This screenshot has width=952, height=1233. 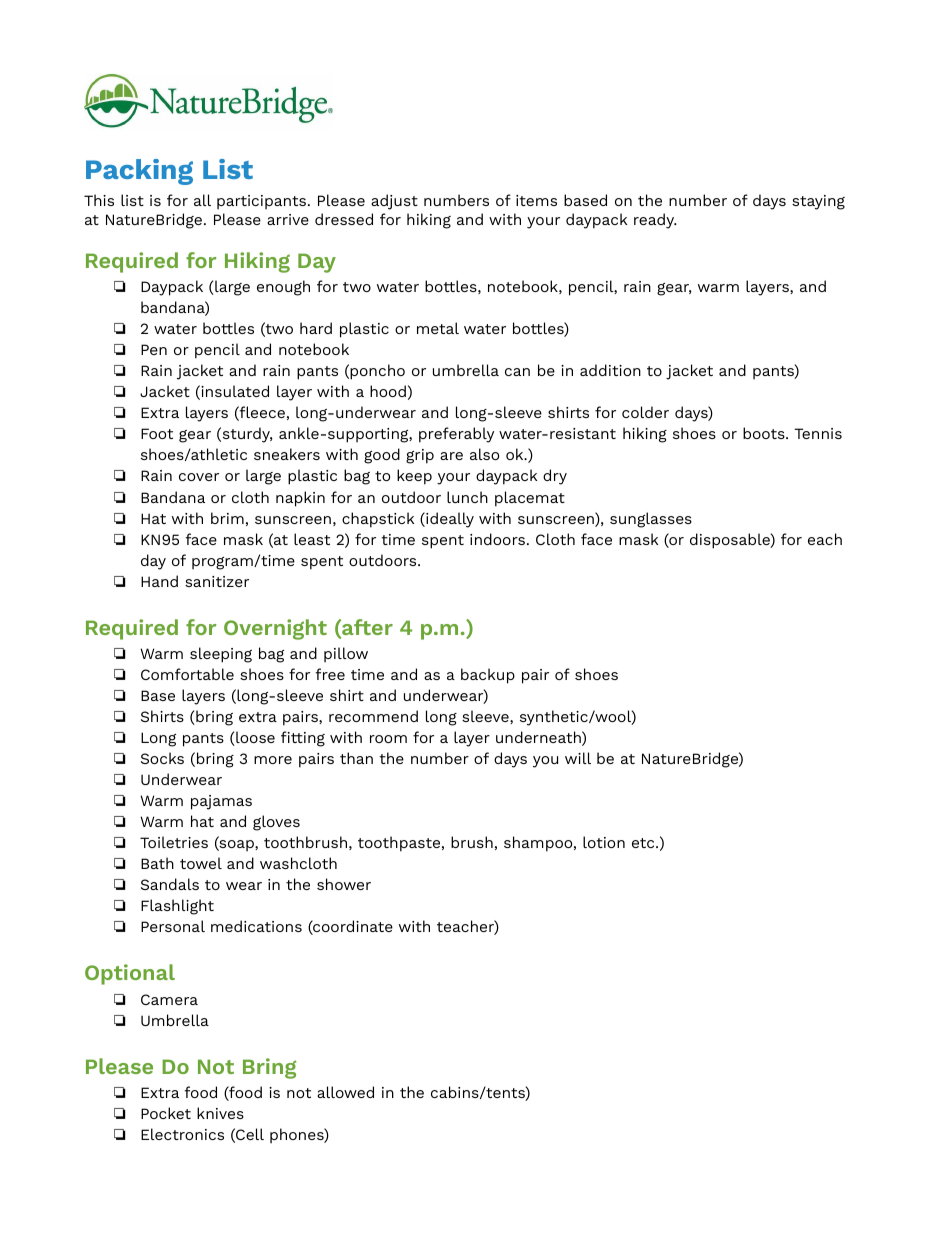 What do you see at coordinates (199, 477) in the screenshot?
I see `cover` at bounding box center [199, 477].
